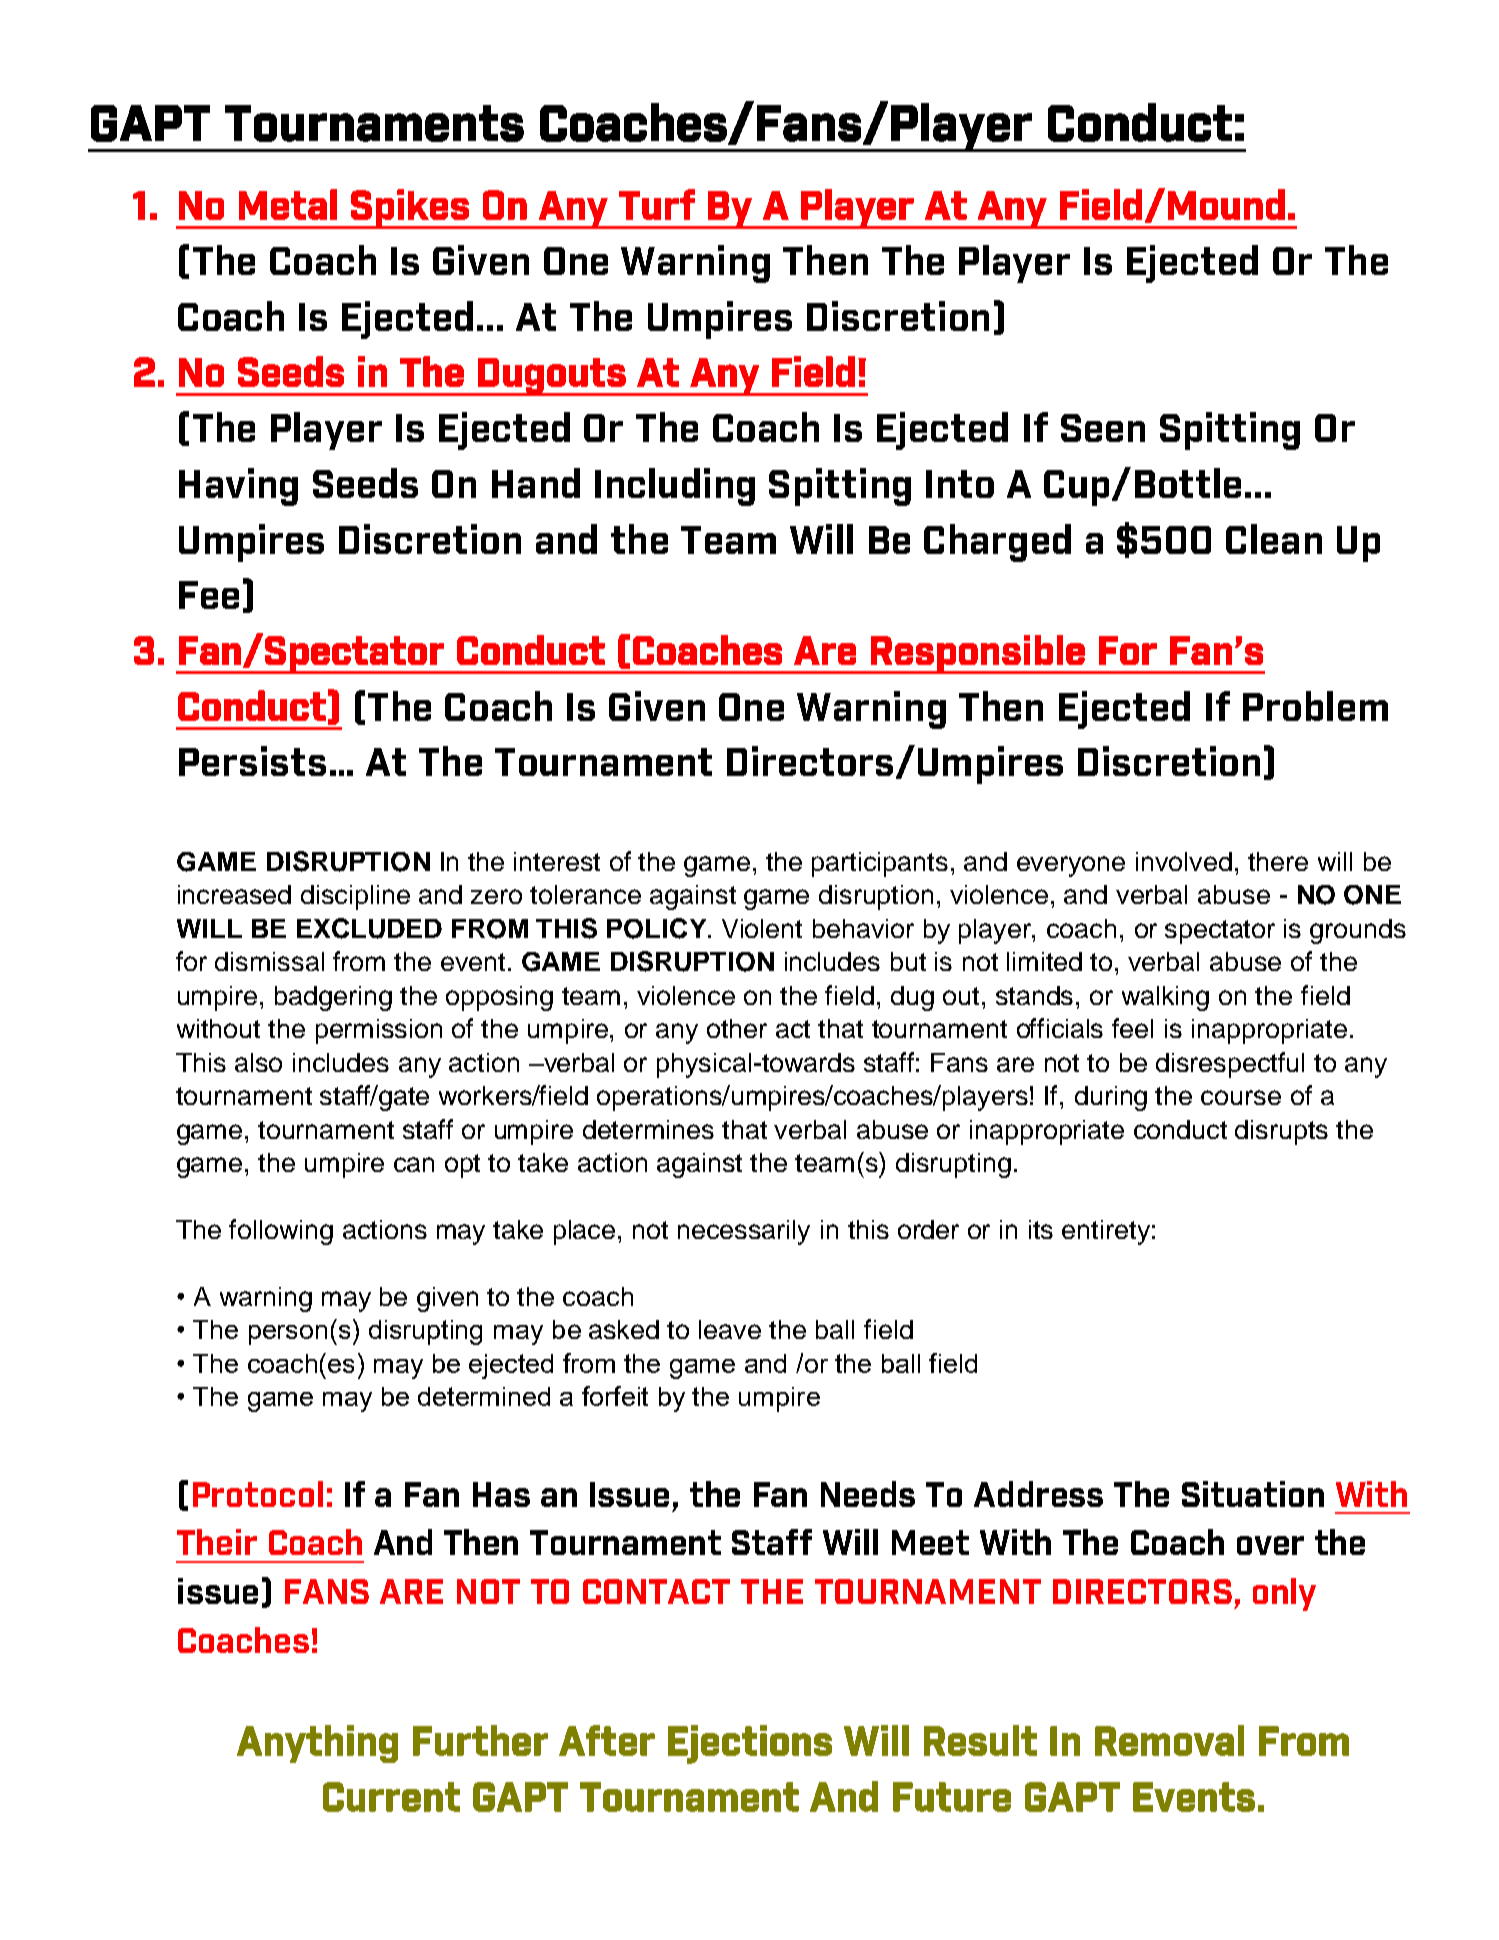  Describe the element at coordinates (657, 204) in the document. I see `Turf` at that location.
